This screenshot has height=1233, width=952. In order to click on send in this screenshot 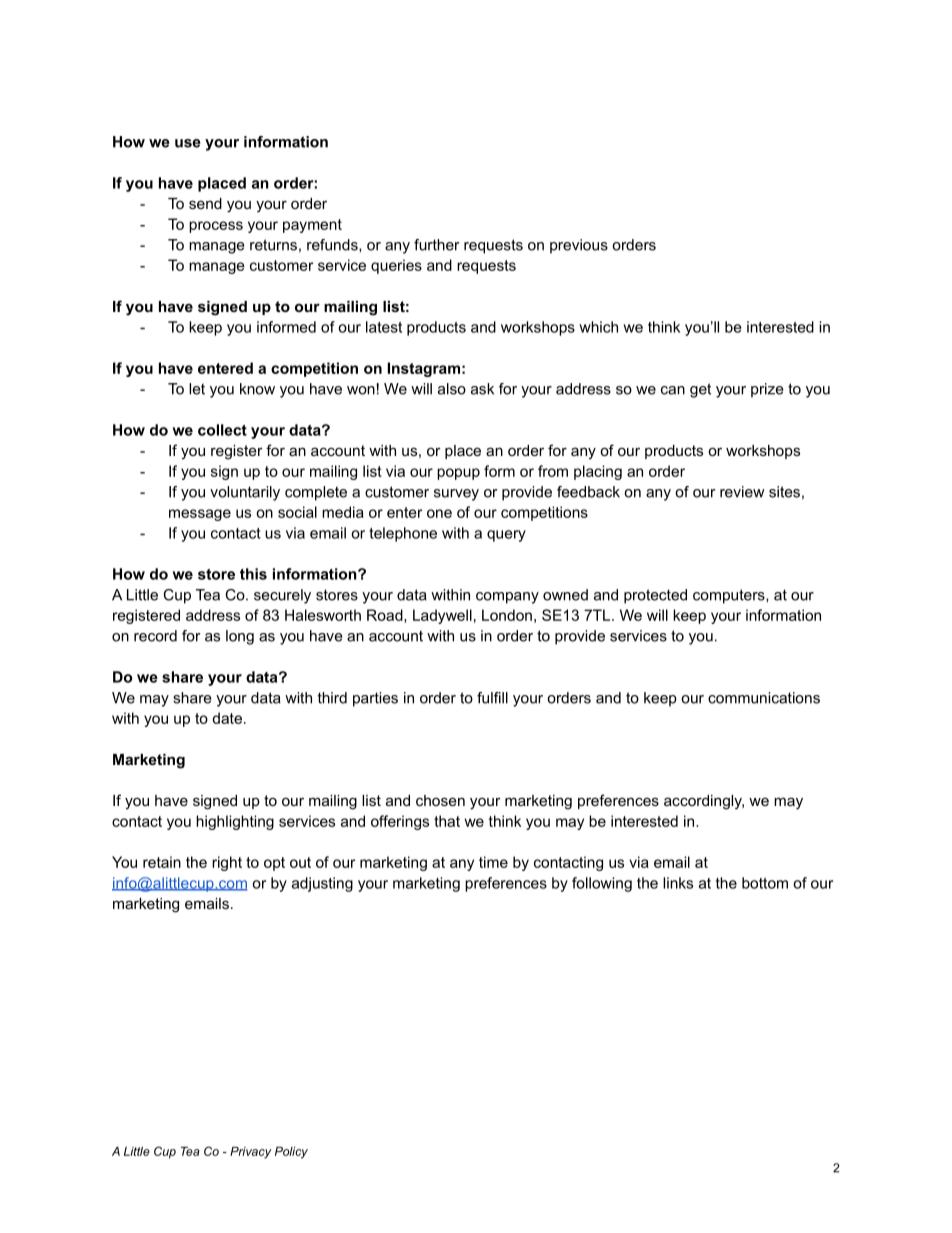, I will do `click(205, 203)`.
